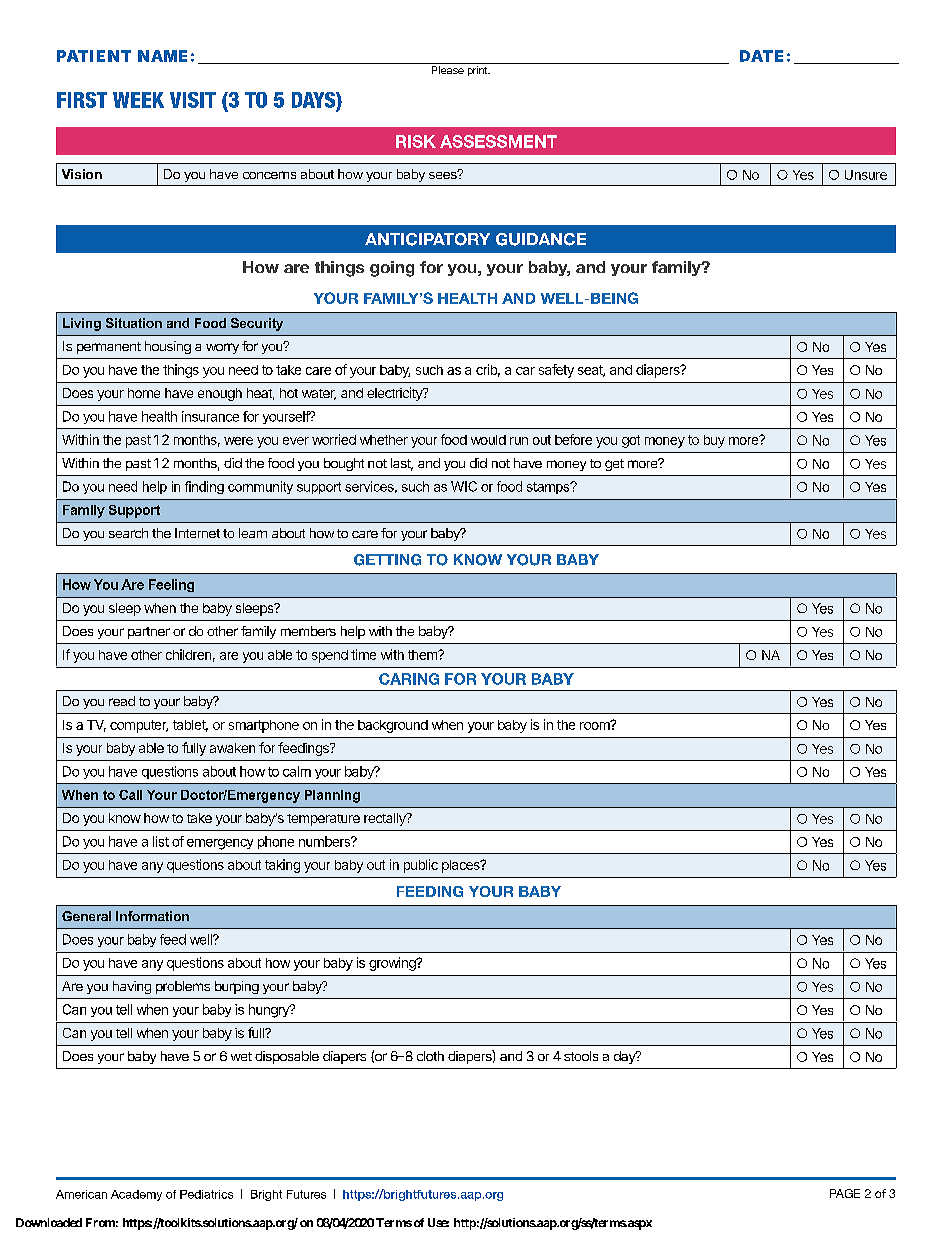 This image has height=1233, width=952. I want to click on DATE, so click(761, 56).
